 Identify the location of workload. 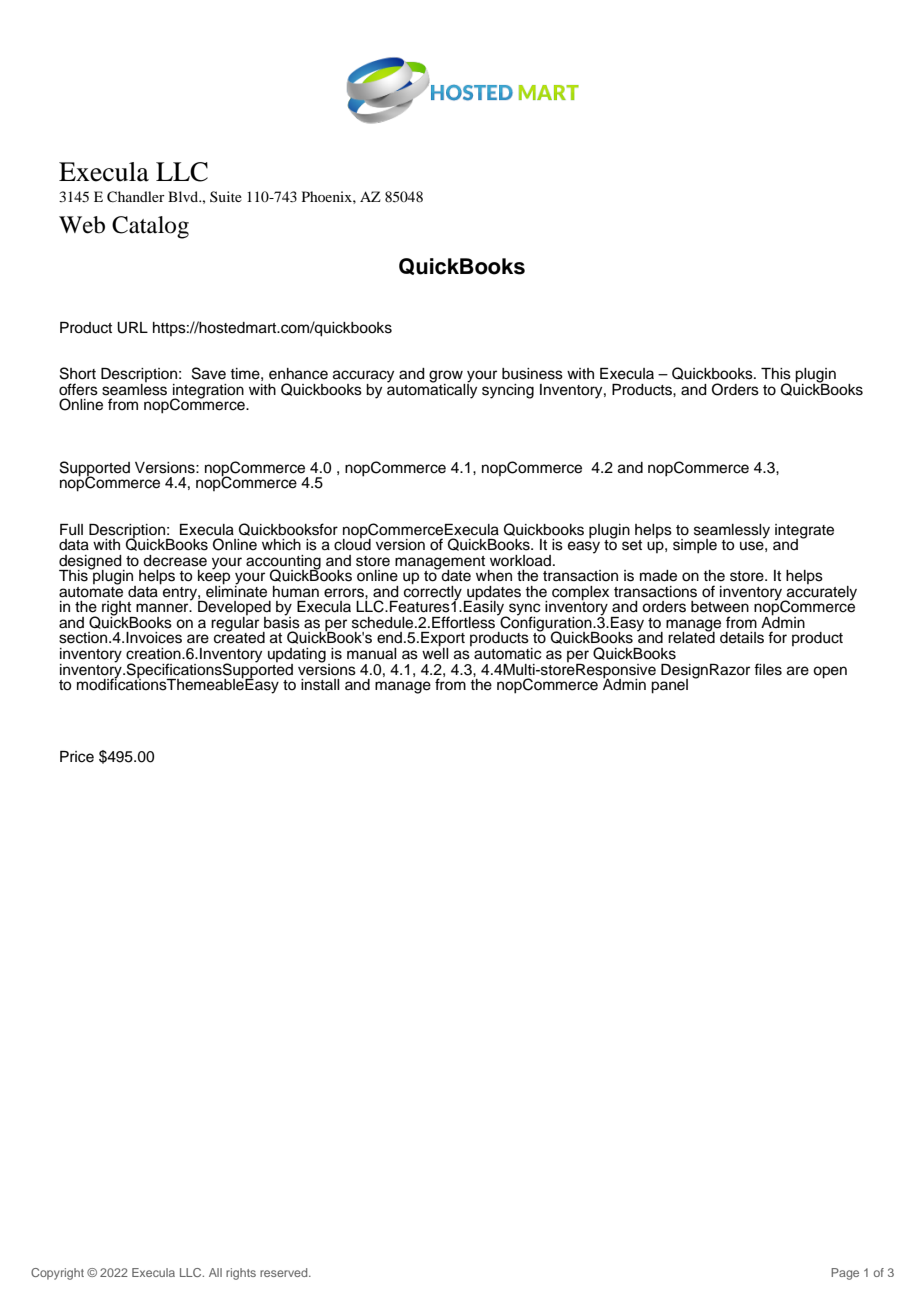
(520, 561).
